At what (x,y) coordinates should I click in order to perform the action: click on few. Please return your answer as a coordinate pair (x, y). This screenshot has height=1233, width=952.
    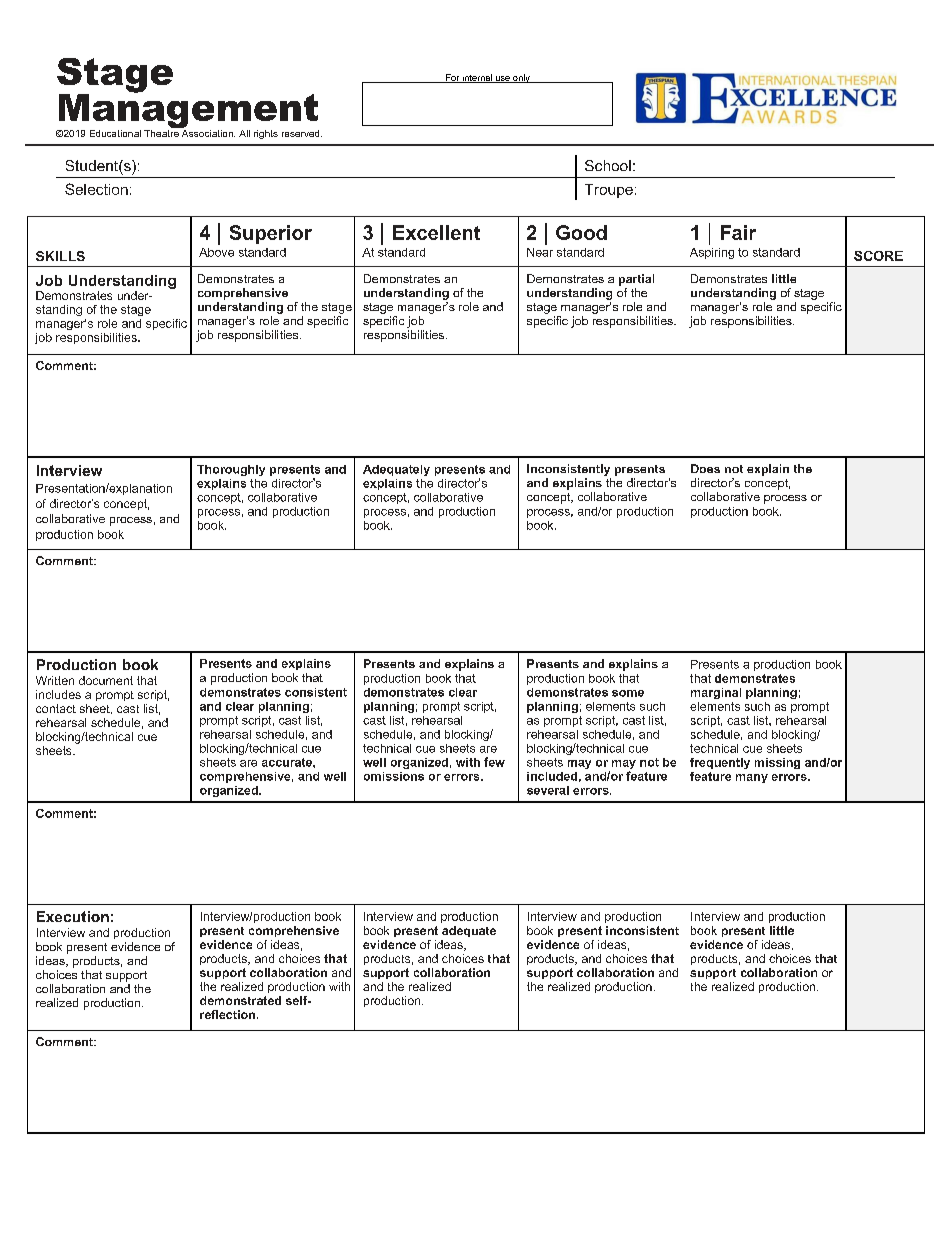
    Looking at the image, I should click on (494, 762).
